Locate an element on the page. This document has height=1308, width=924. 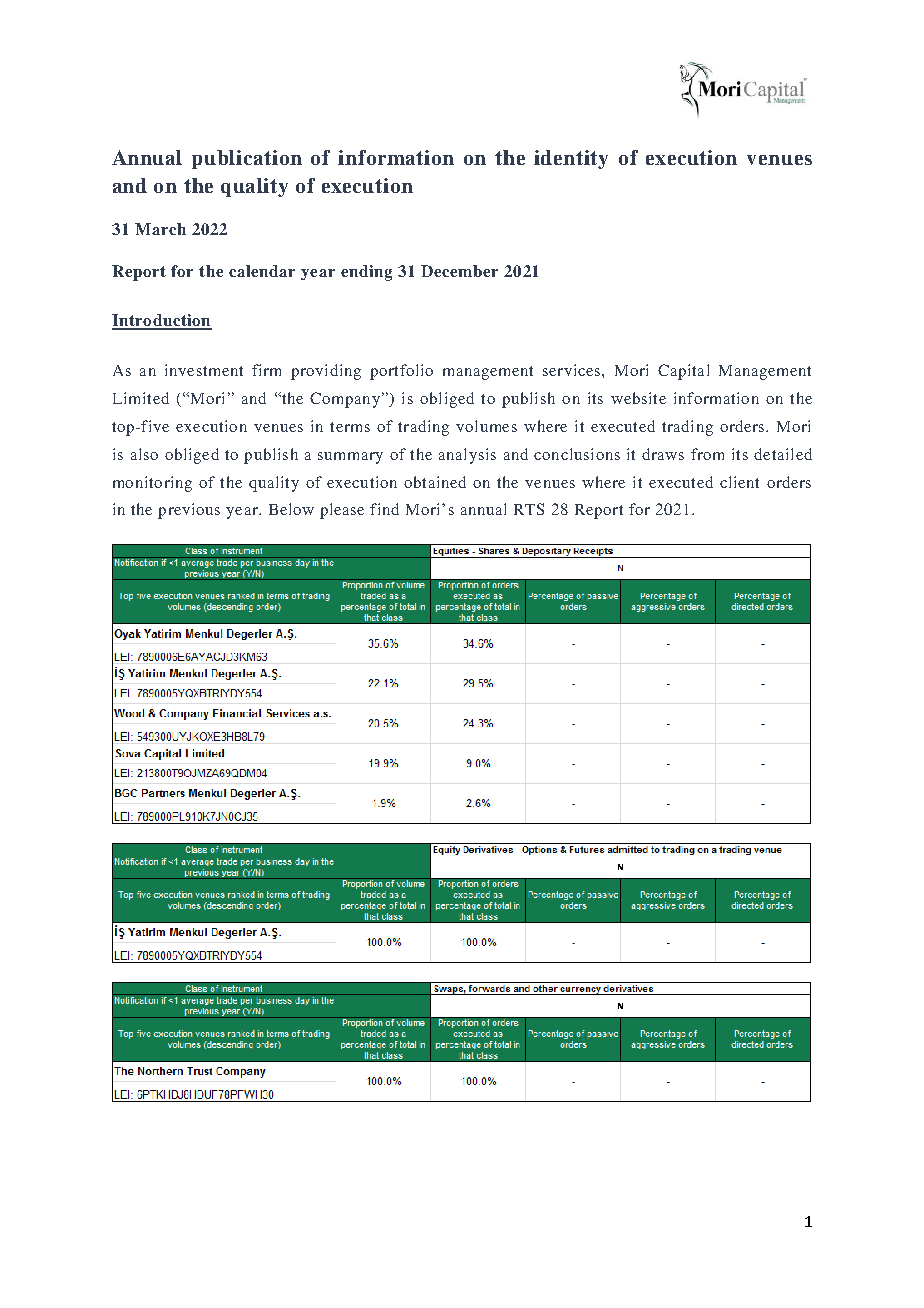
investment is located at coordinates (204, 370).
